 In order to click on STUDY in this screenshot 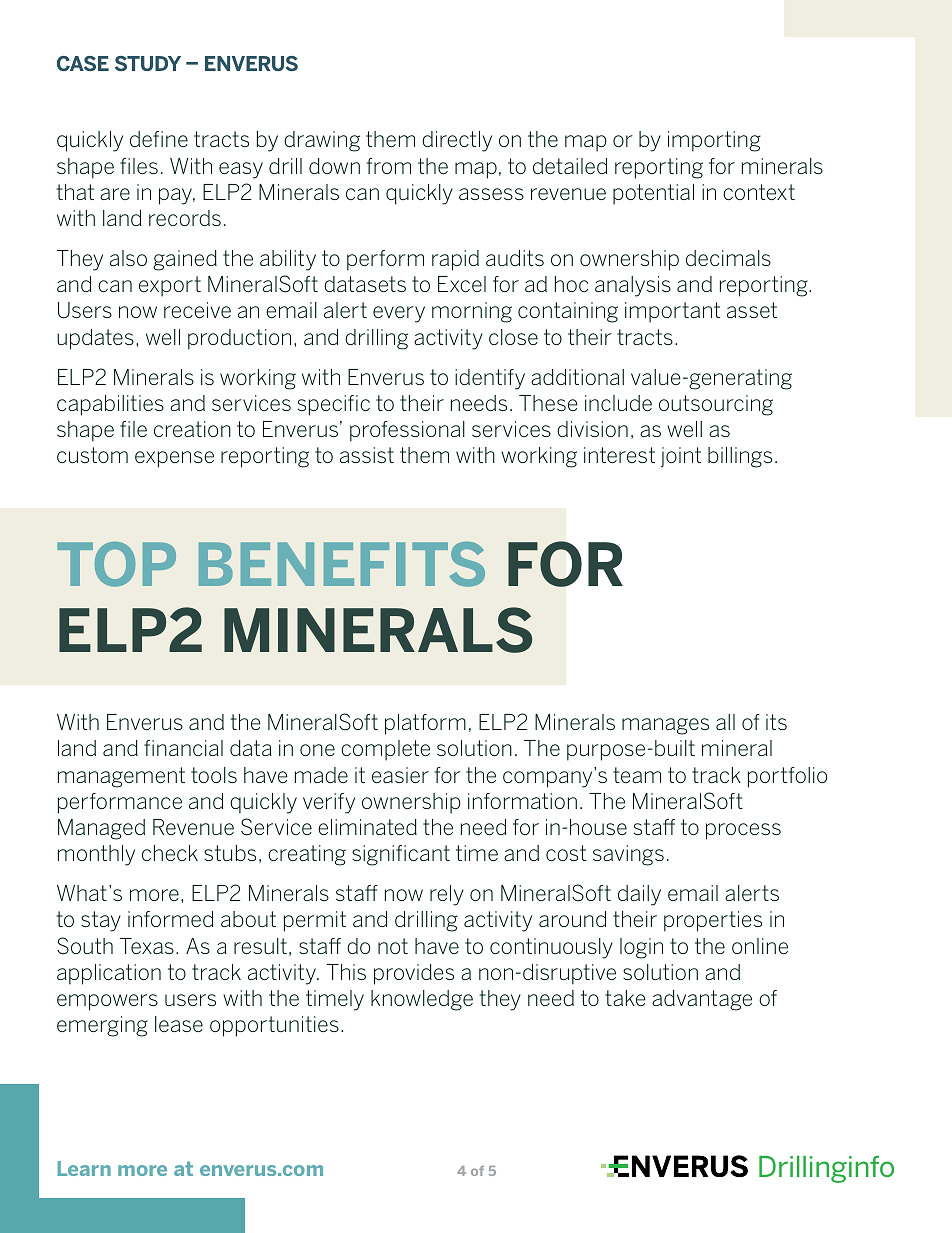, I will do `click(148, 63)`.
